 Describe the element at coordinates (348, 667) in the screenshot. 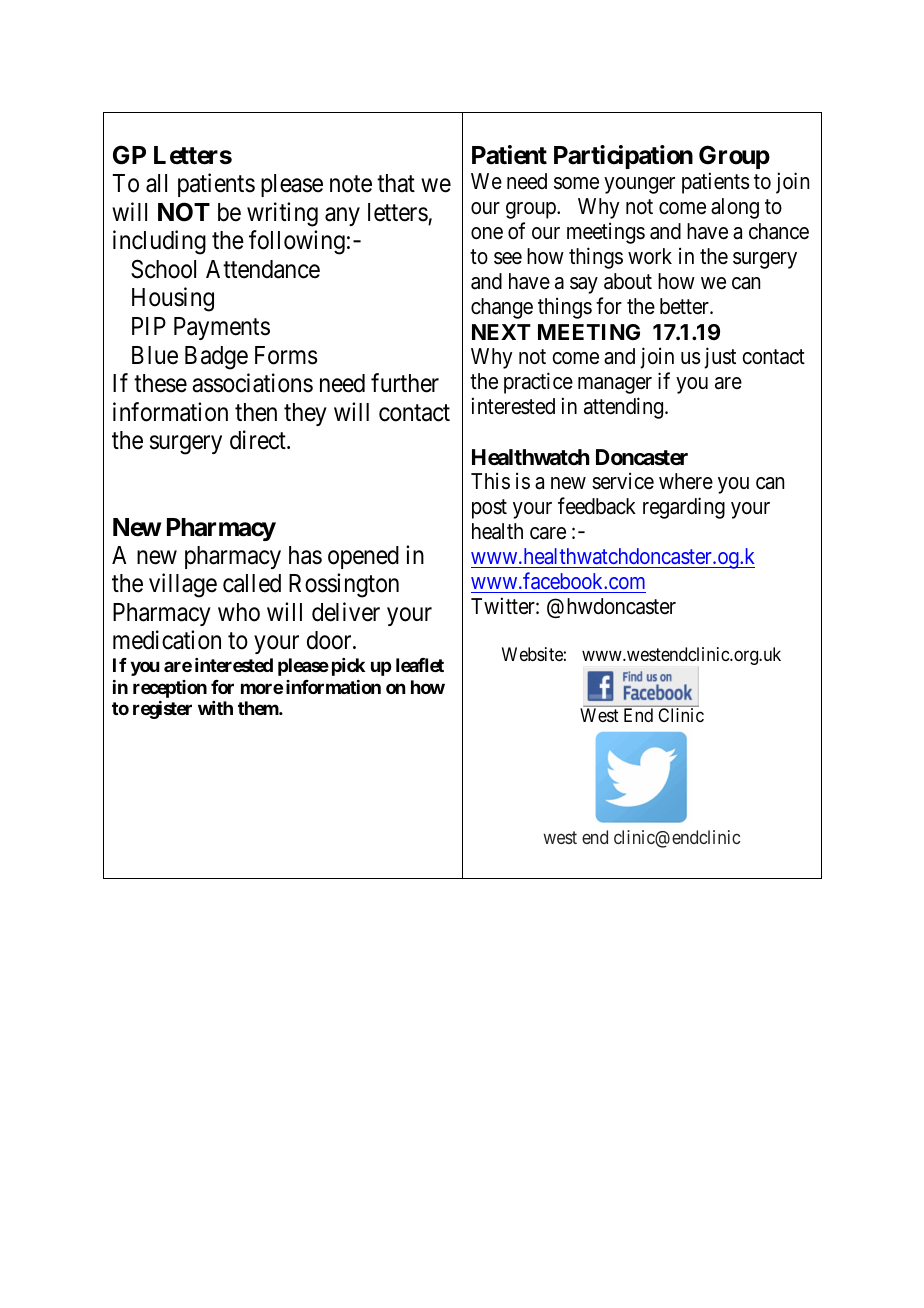

I see `pick` at that location.
